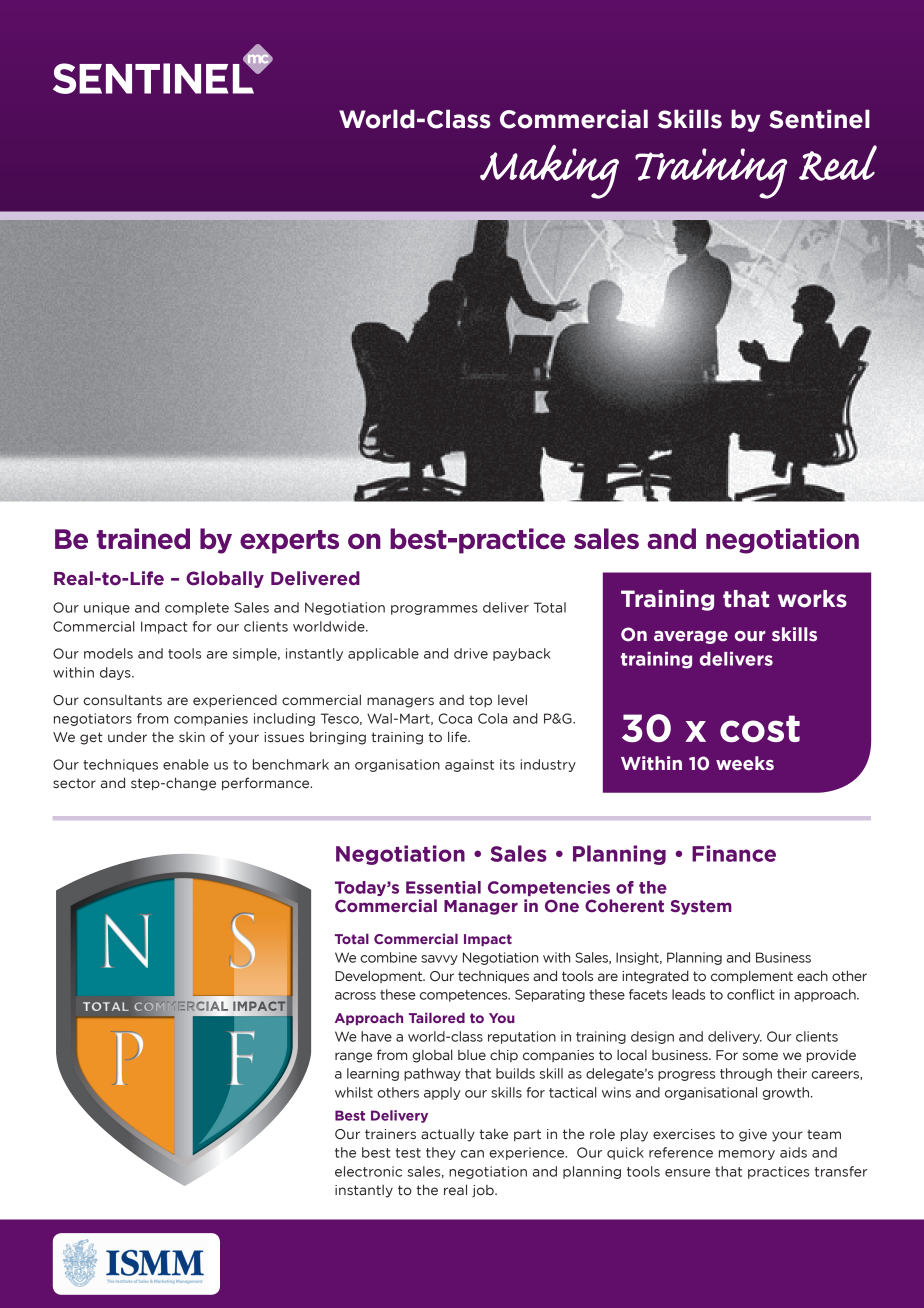 The image size is (924, 1308). I want to click on electronic, so click(368, 1171).
